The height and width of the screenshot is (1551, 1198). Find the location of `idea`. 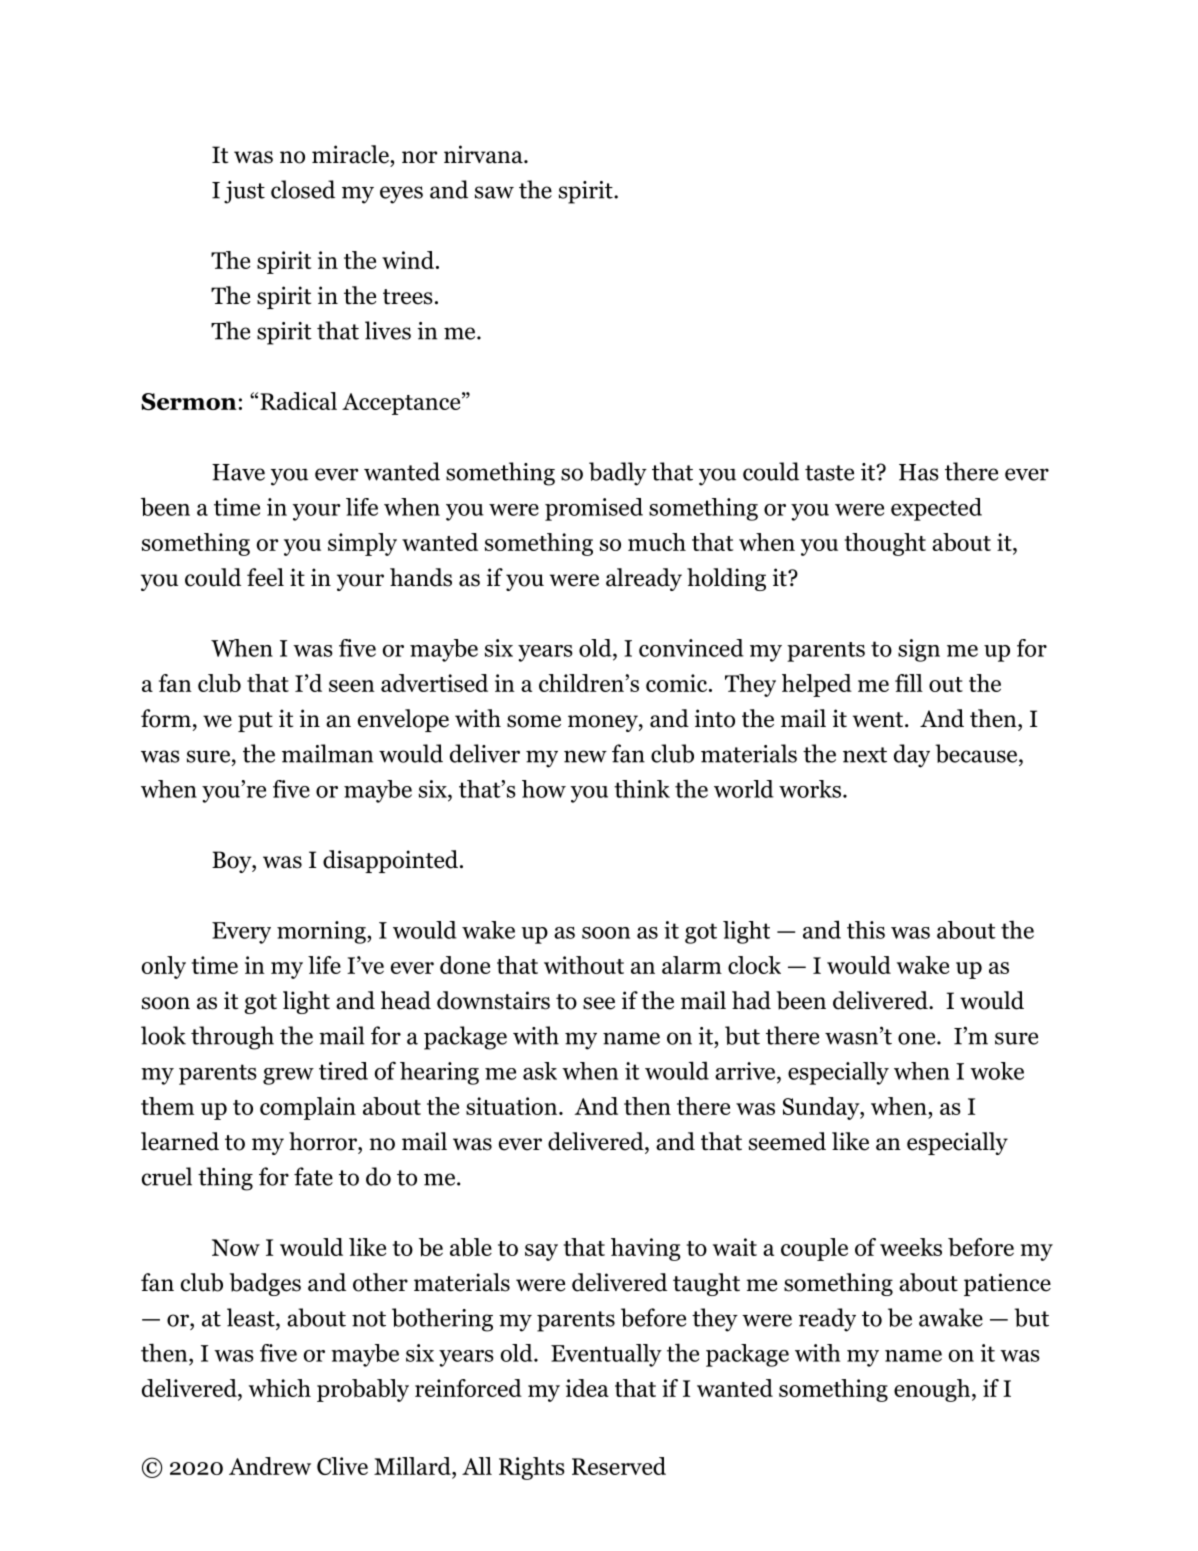

idea is located at coordinates (587, 1388).
